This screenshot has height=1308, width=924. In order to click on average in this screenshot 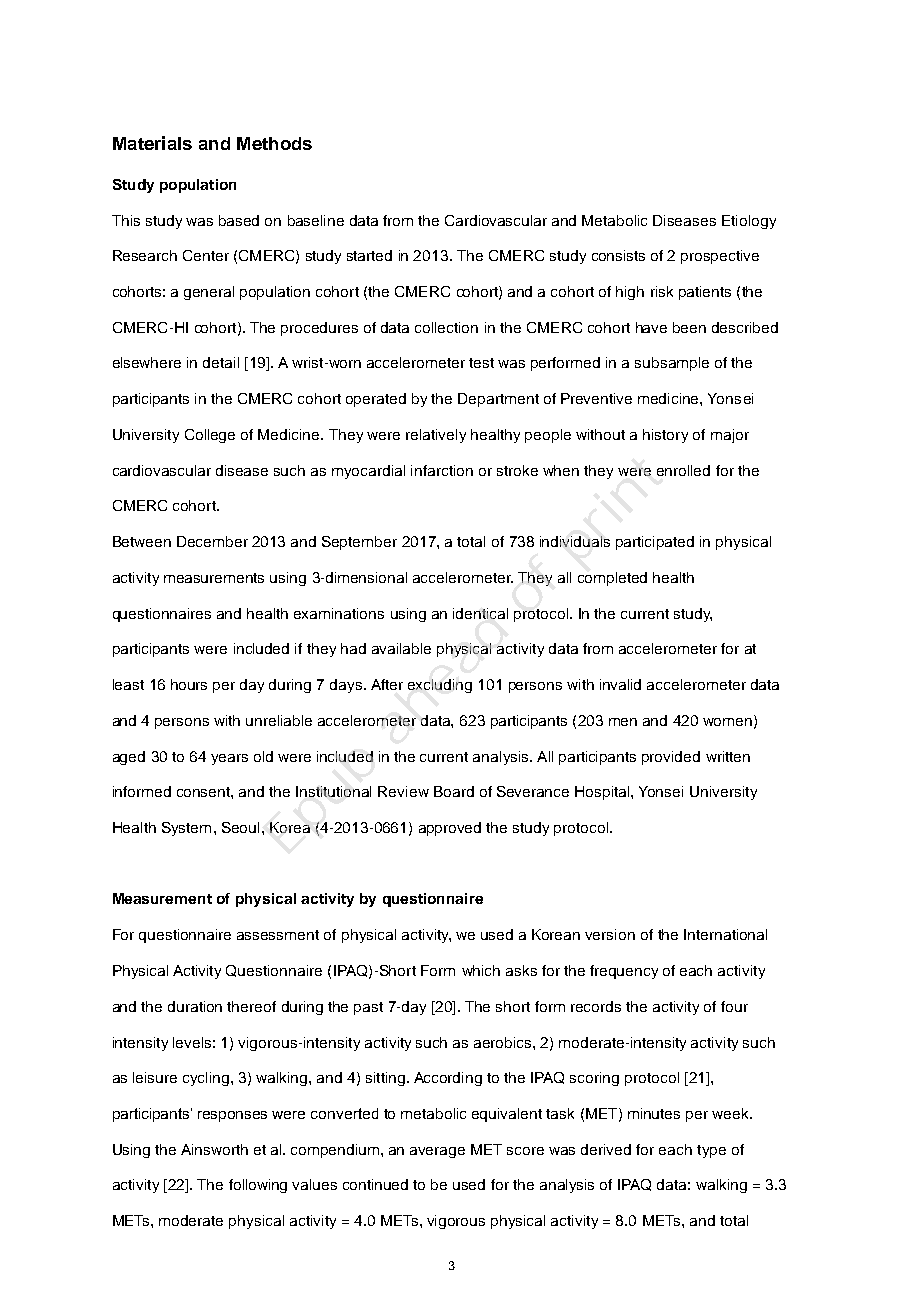, I will do `click(437, 1152)`.
